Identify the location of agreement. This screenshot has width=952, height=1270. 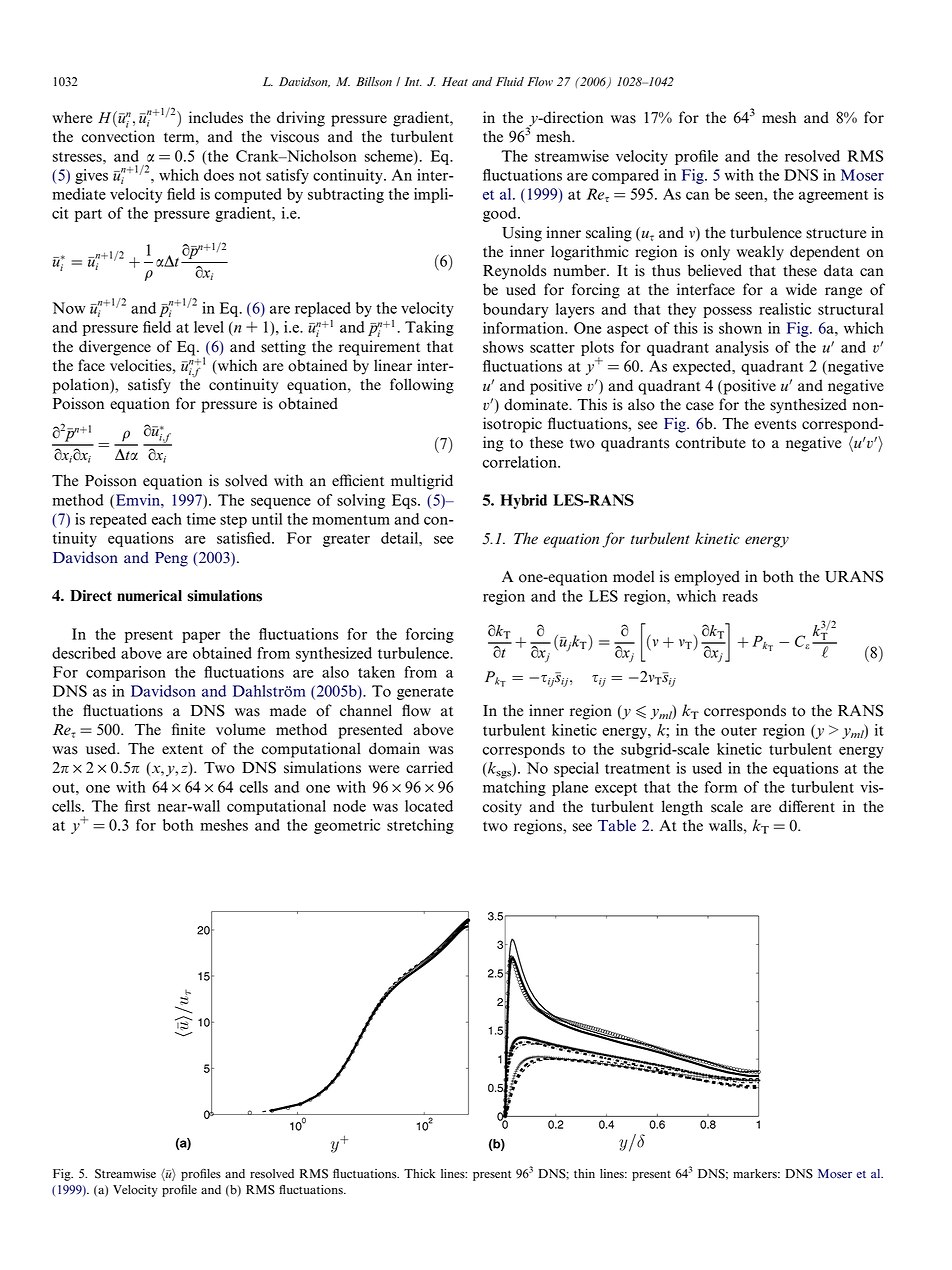
(833, 196).
